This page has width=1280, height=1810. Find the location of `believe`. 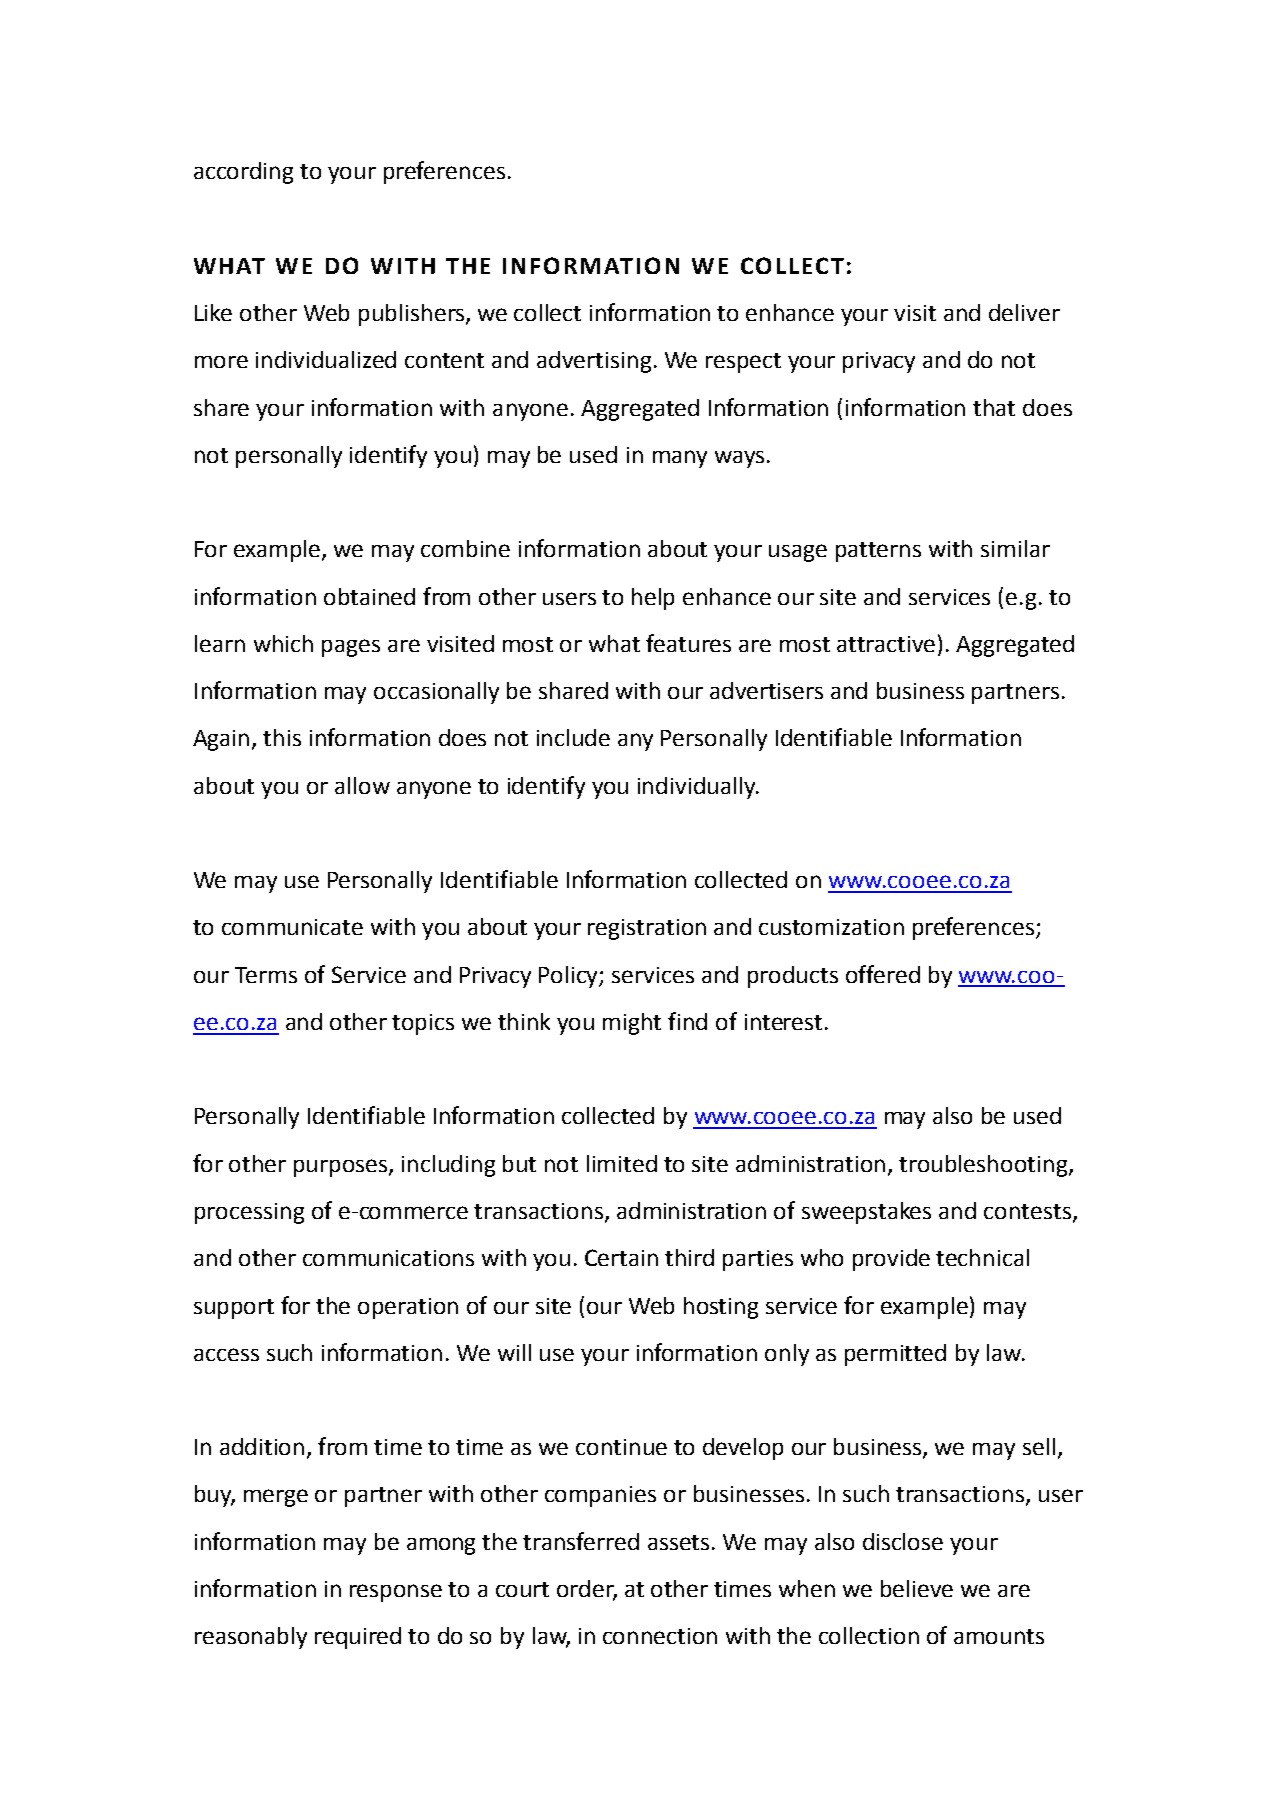

believe is located at coordinates (917, 1588).
